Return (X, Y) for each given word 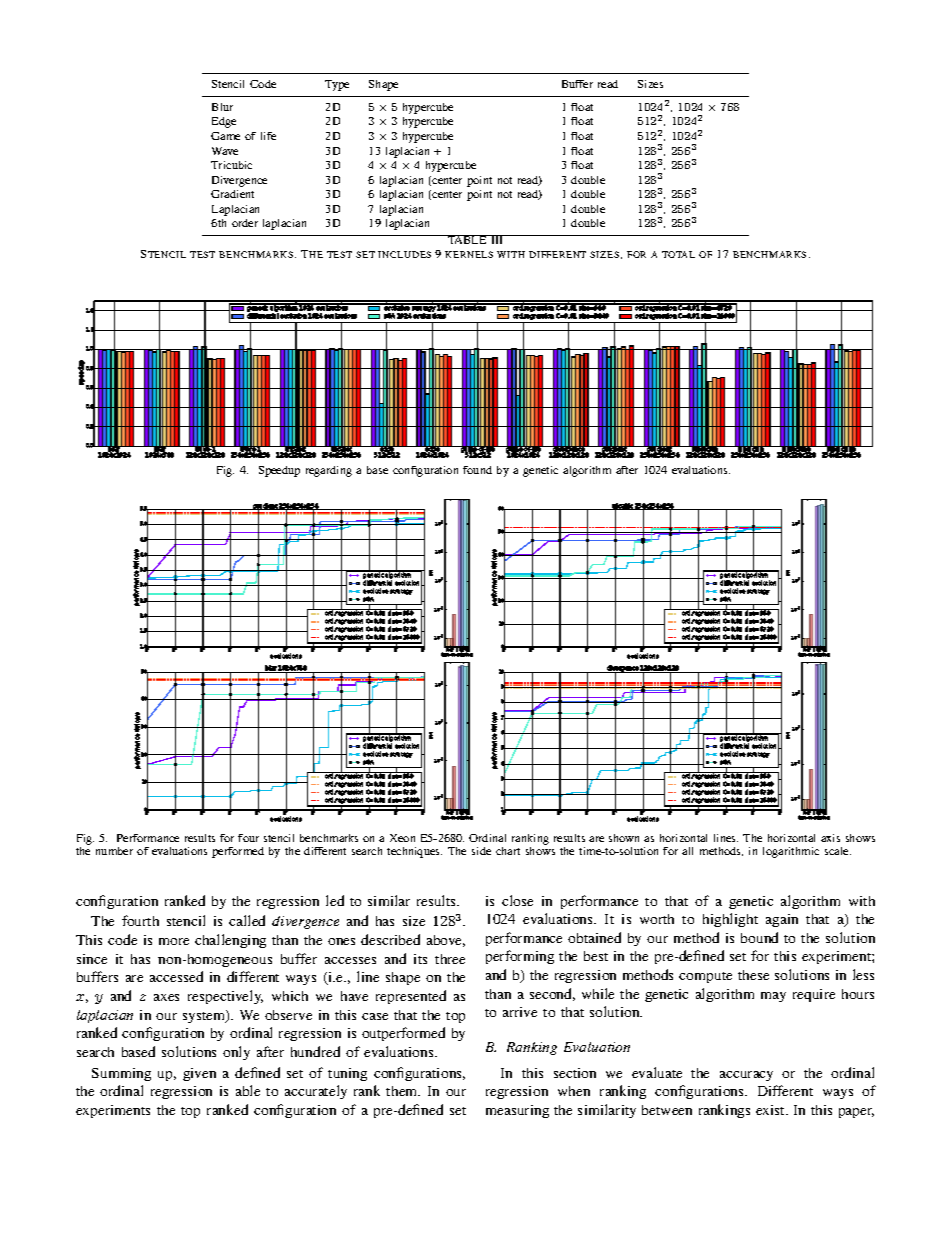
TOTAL (678, 254)
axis (830, 838)
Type (337, 85)
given (199, 1074)
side (481, 851)
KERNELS (469, 254)
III (497, 239)
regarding (329, 471)
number (114, 851)
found (477, 470)
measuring (517, 1111)
